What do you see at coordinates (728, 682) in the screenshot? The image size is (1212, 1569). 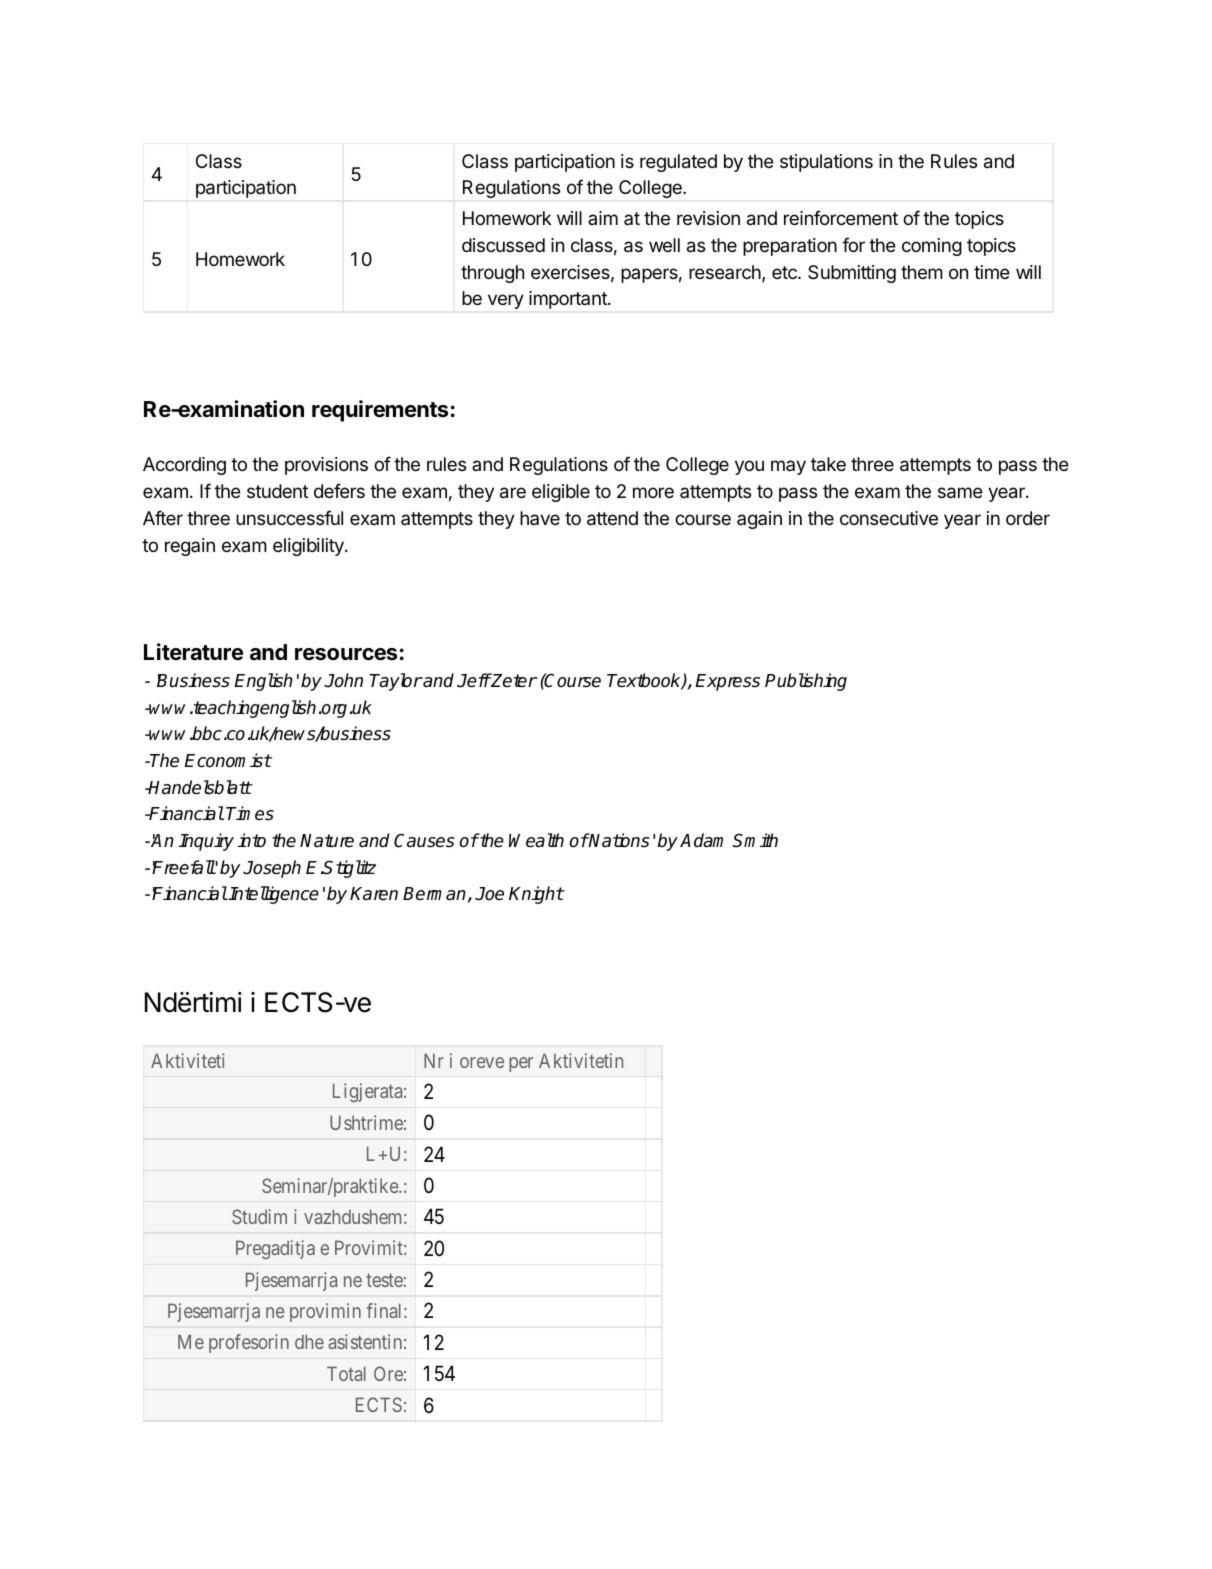 I see `Express` at bounding box center [728, 682].
